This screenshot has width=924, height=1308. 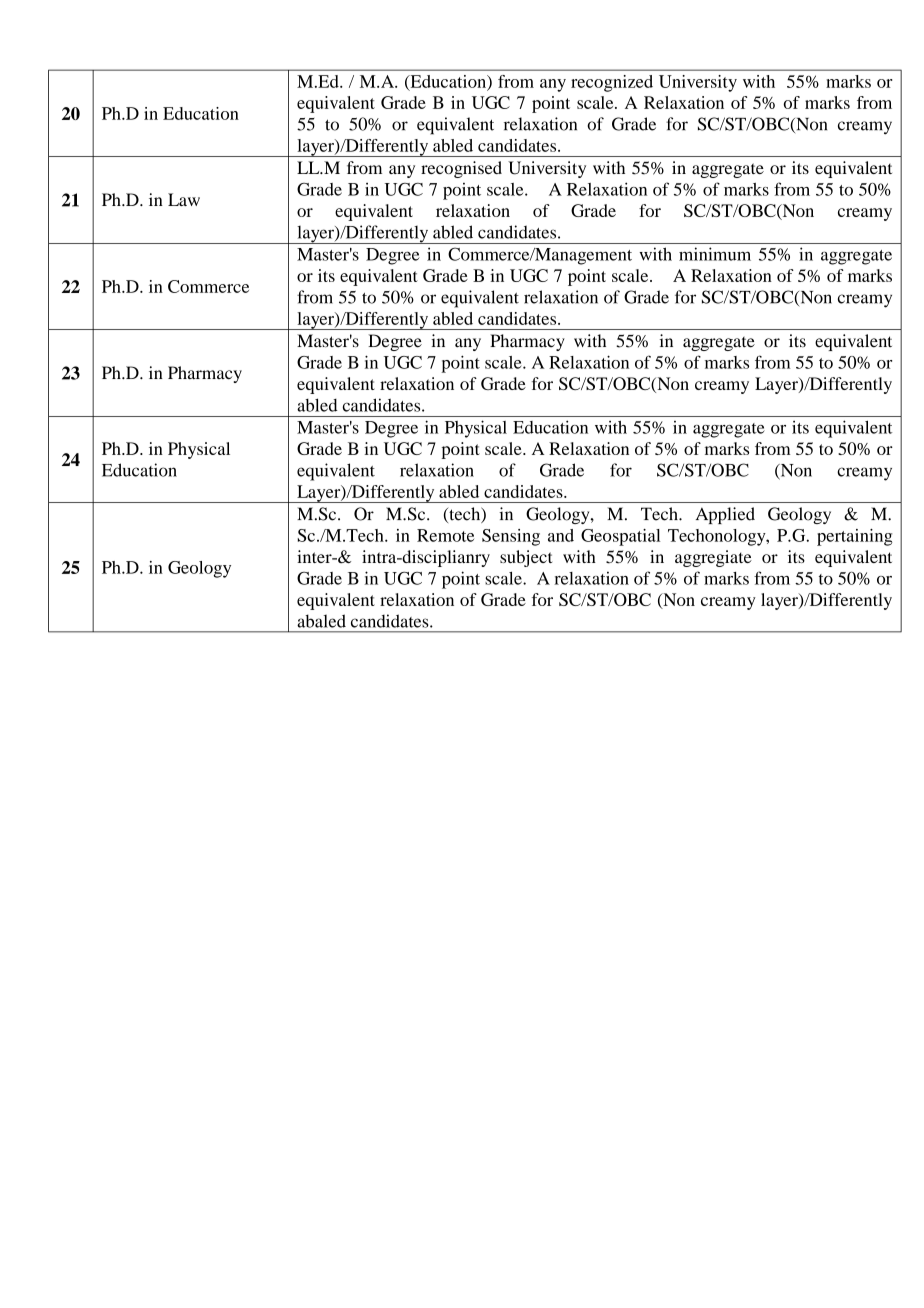 I want to click on recognised, so click(x=461, y=169).
